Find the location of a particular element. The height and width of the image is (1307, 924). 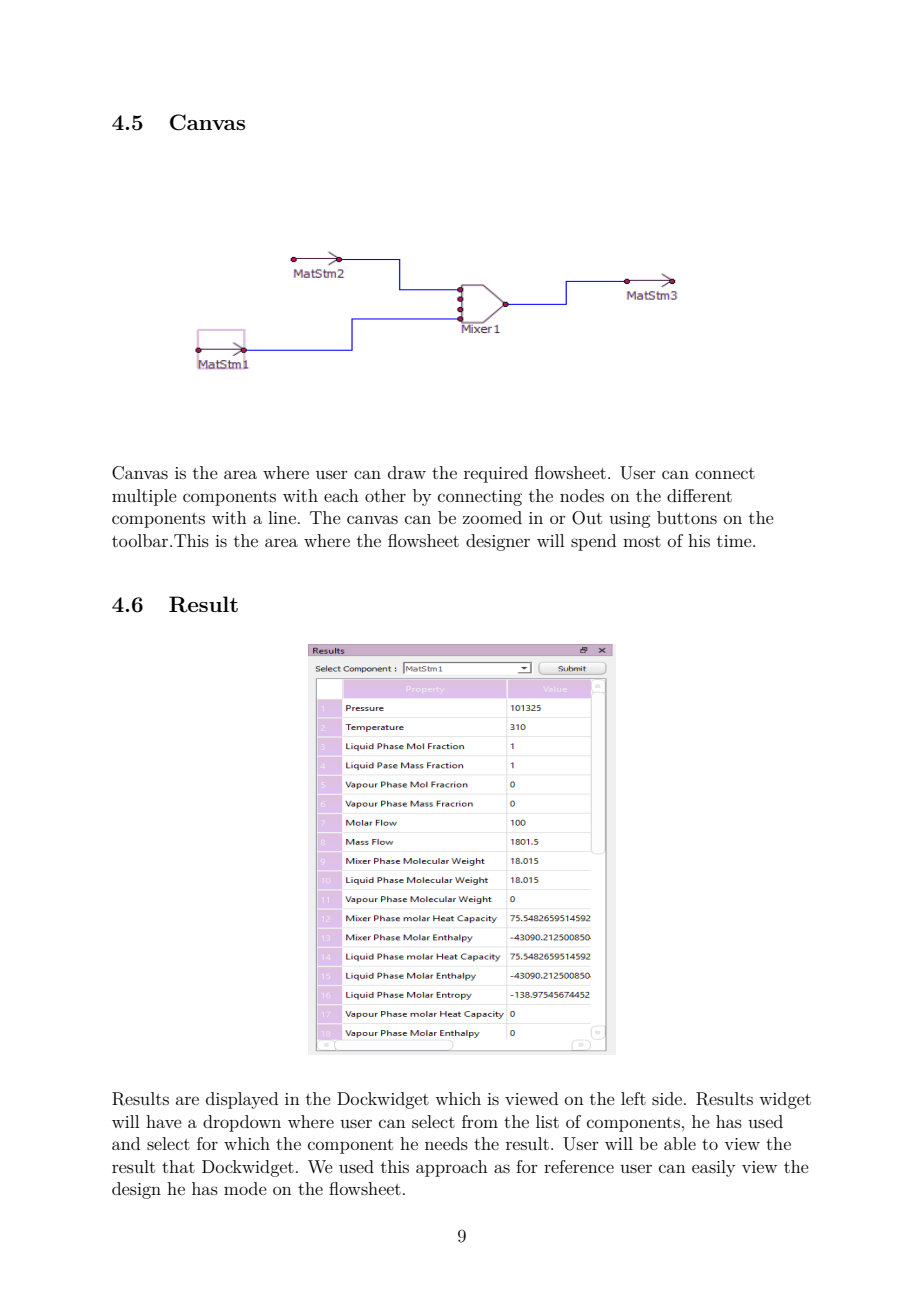

list is located at coordinates (547, 1121).
